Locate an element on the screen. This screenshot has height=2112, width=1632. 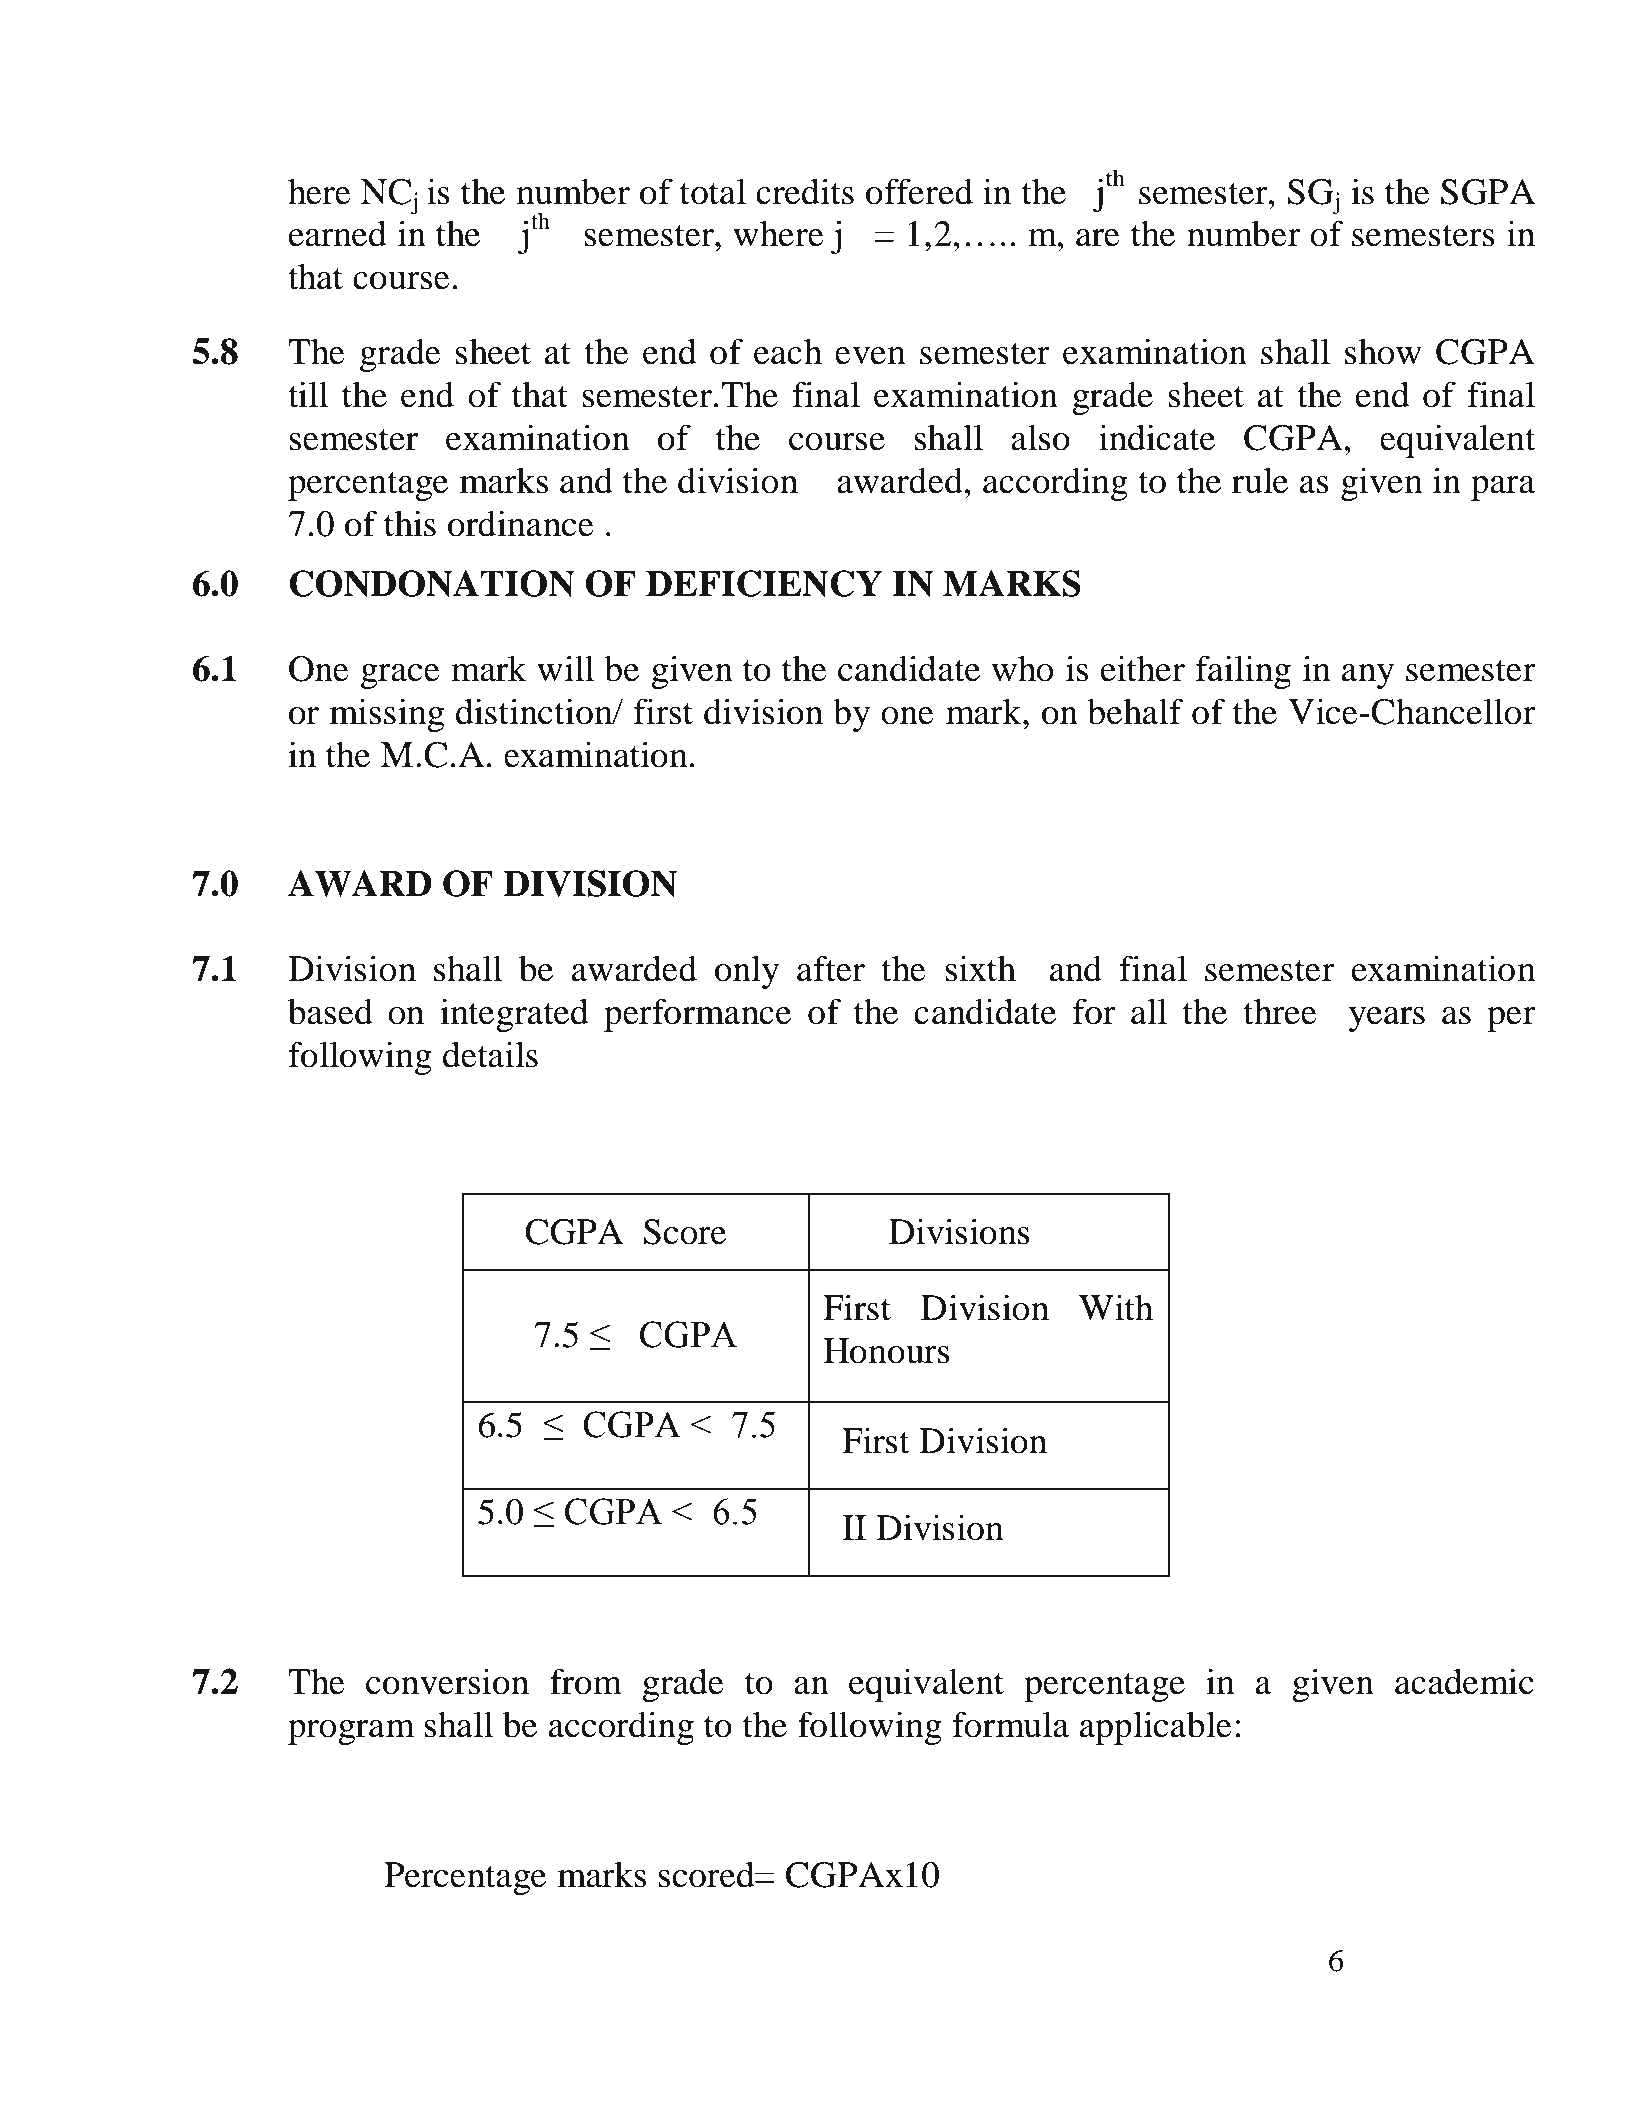
formula is located at coordinates (1010, 1724).
